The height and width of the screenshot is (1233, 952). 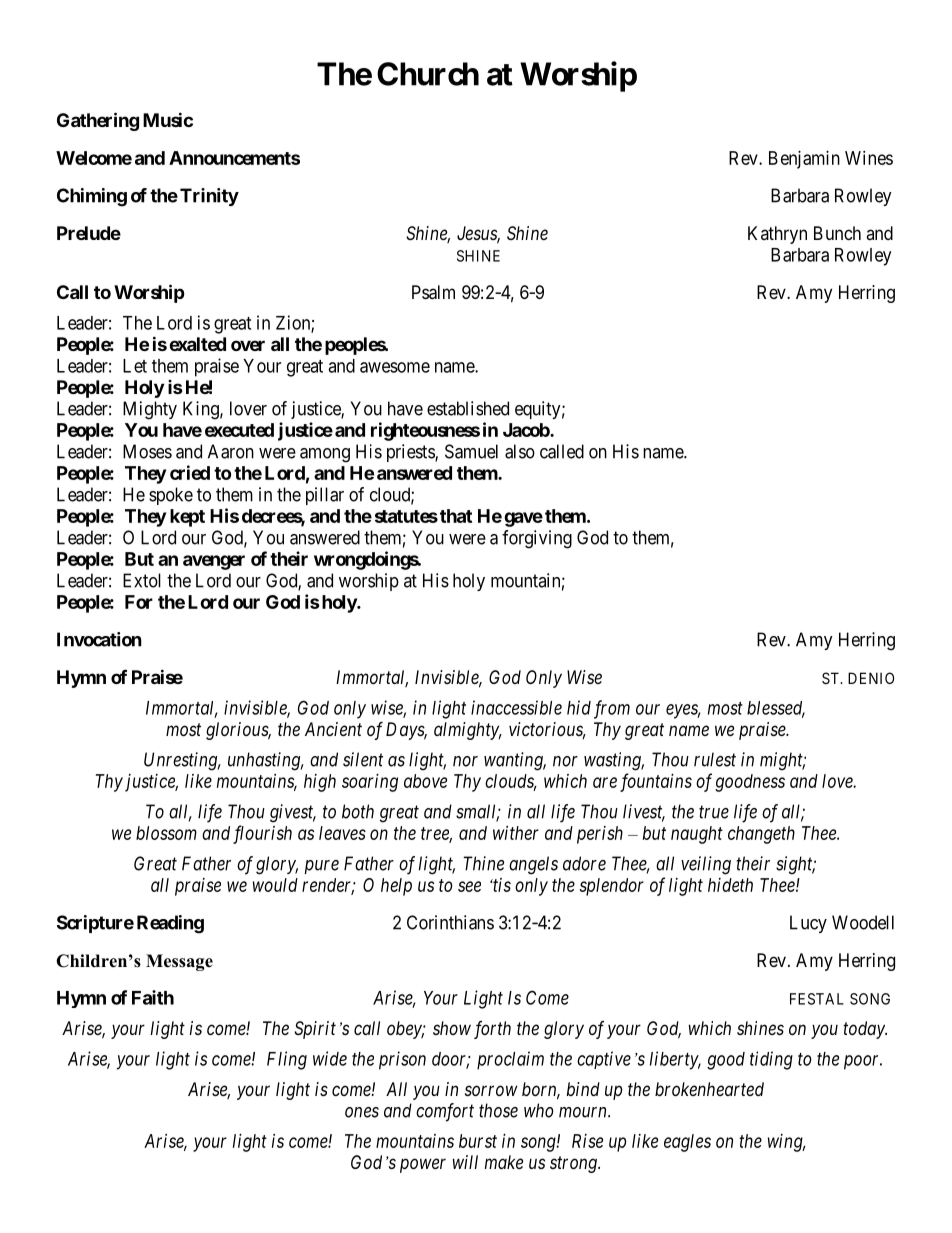 What do you see at coordinates (262, 834) in the screenshot?
I see `flourish` at bounding box center [262, 834].
